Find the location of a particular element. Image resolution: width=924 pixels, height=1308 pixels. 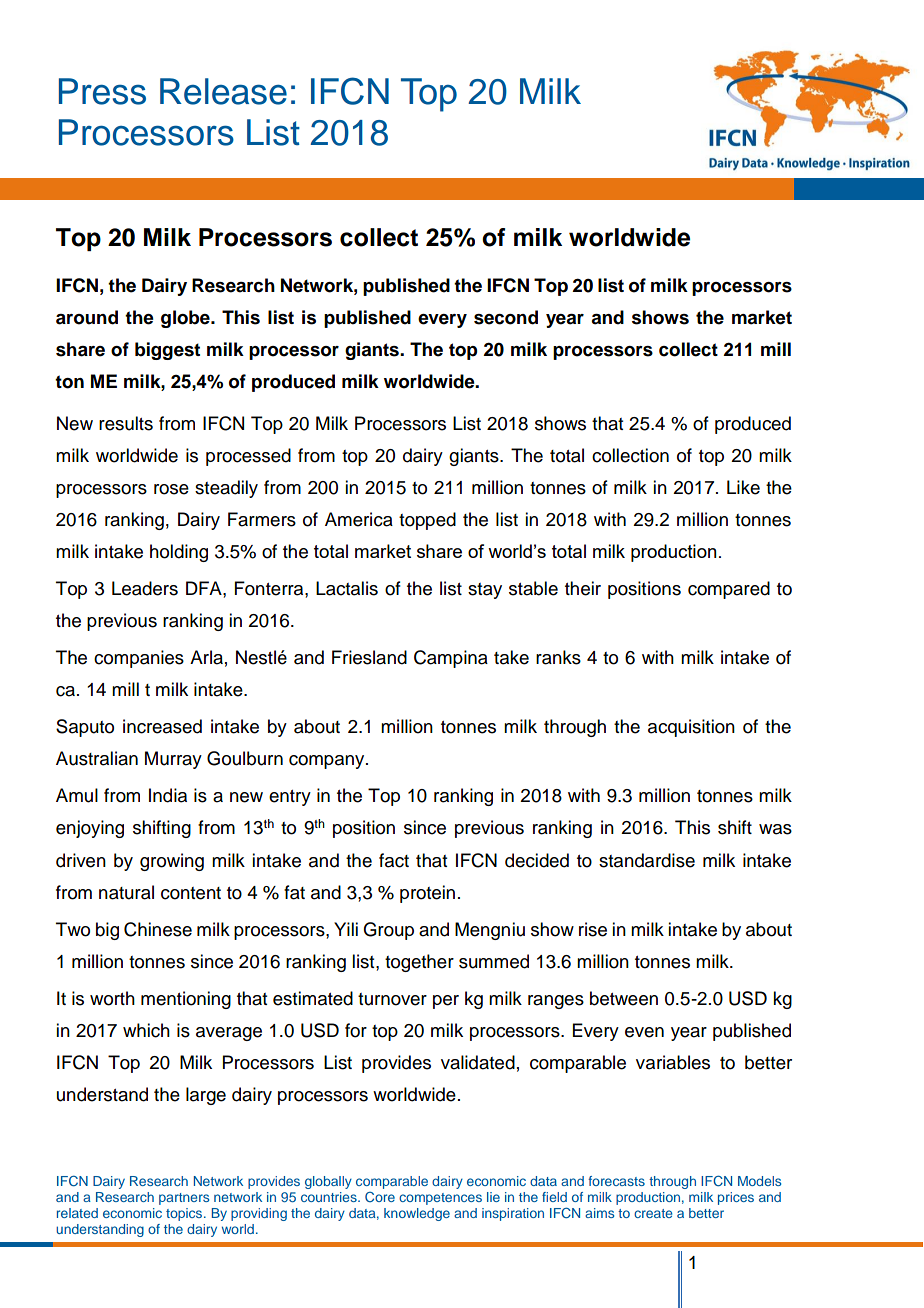

biggest is located at coordinates (167, 351).
